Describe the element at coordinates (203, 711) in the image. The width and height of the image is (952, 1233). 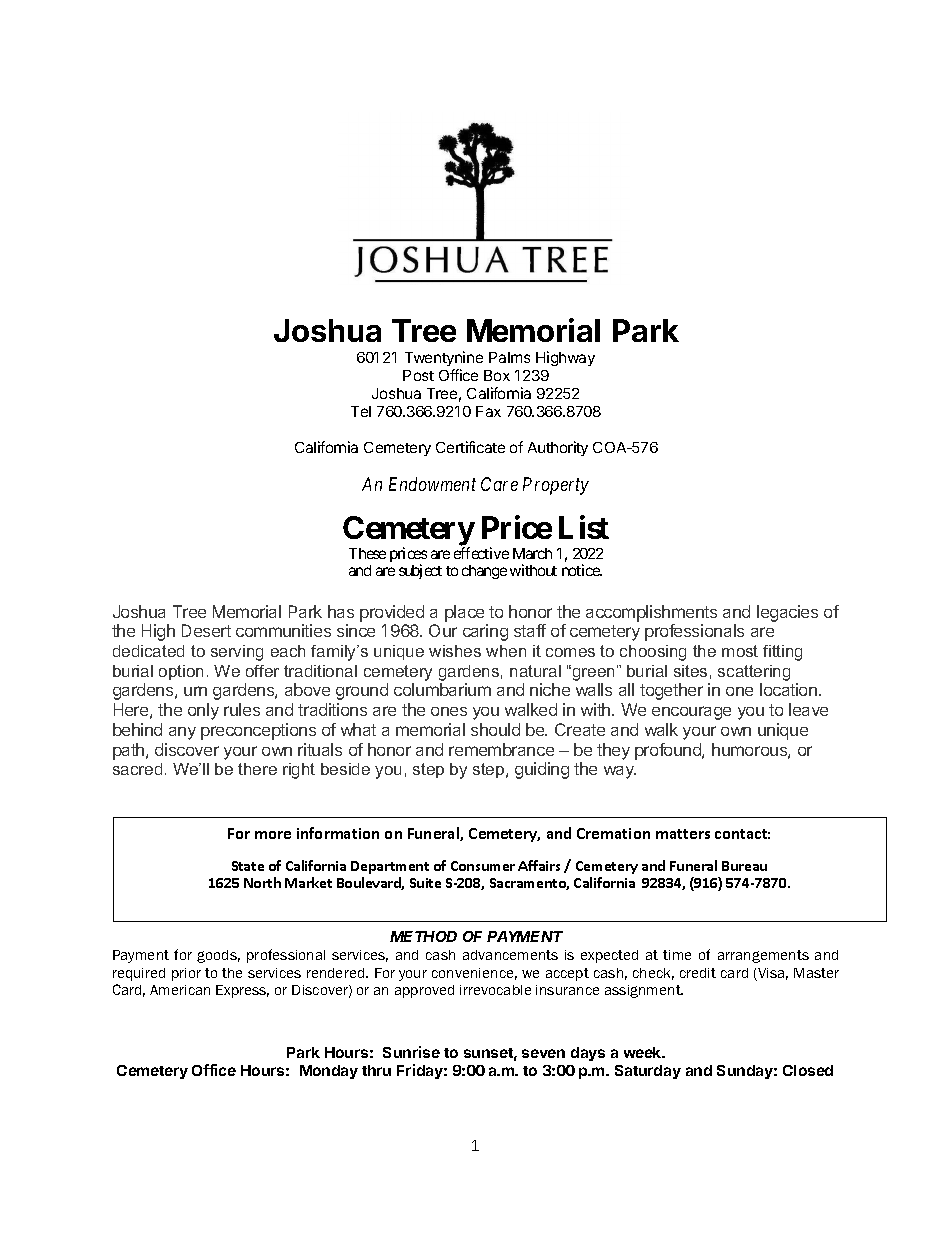
I see `only` at that location.
